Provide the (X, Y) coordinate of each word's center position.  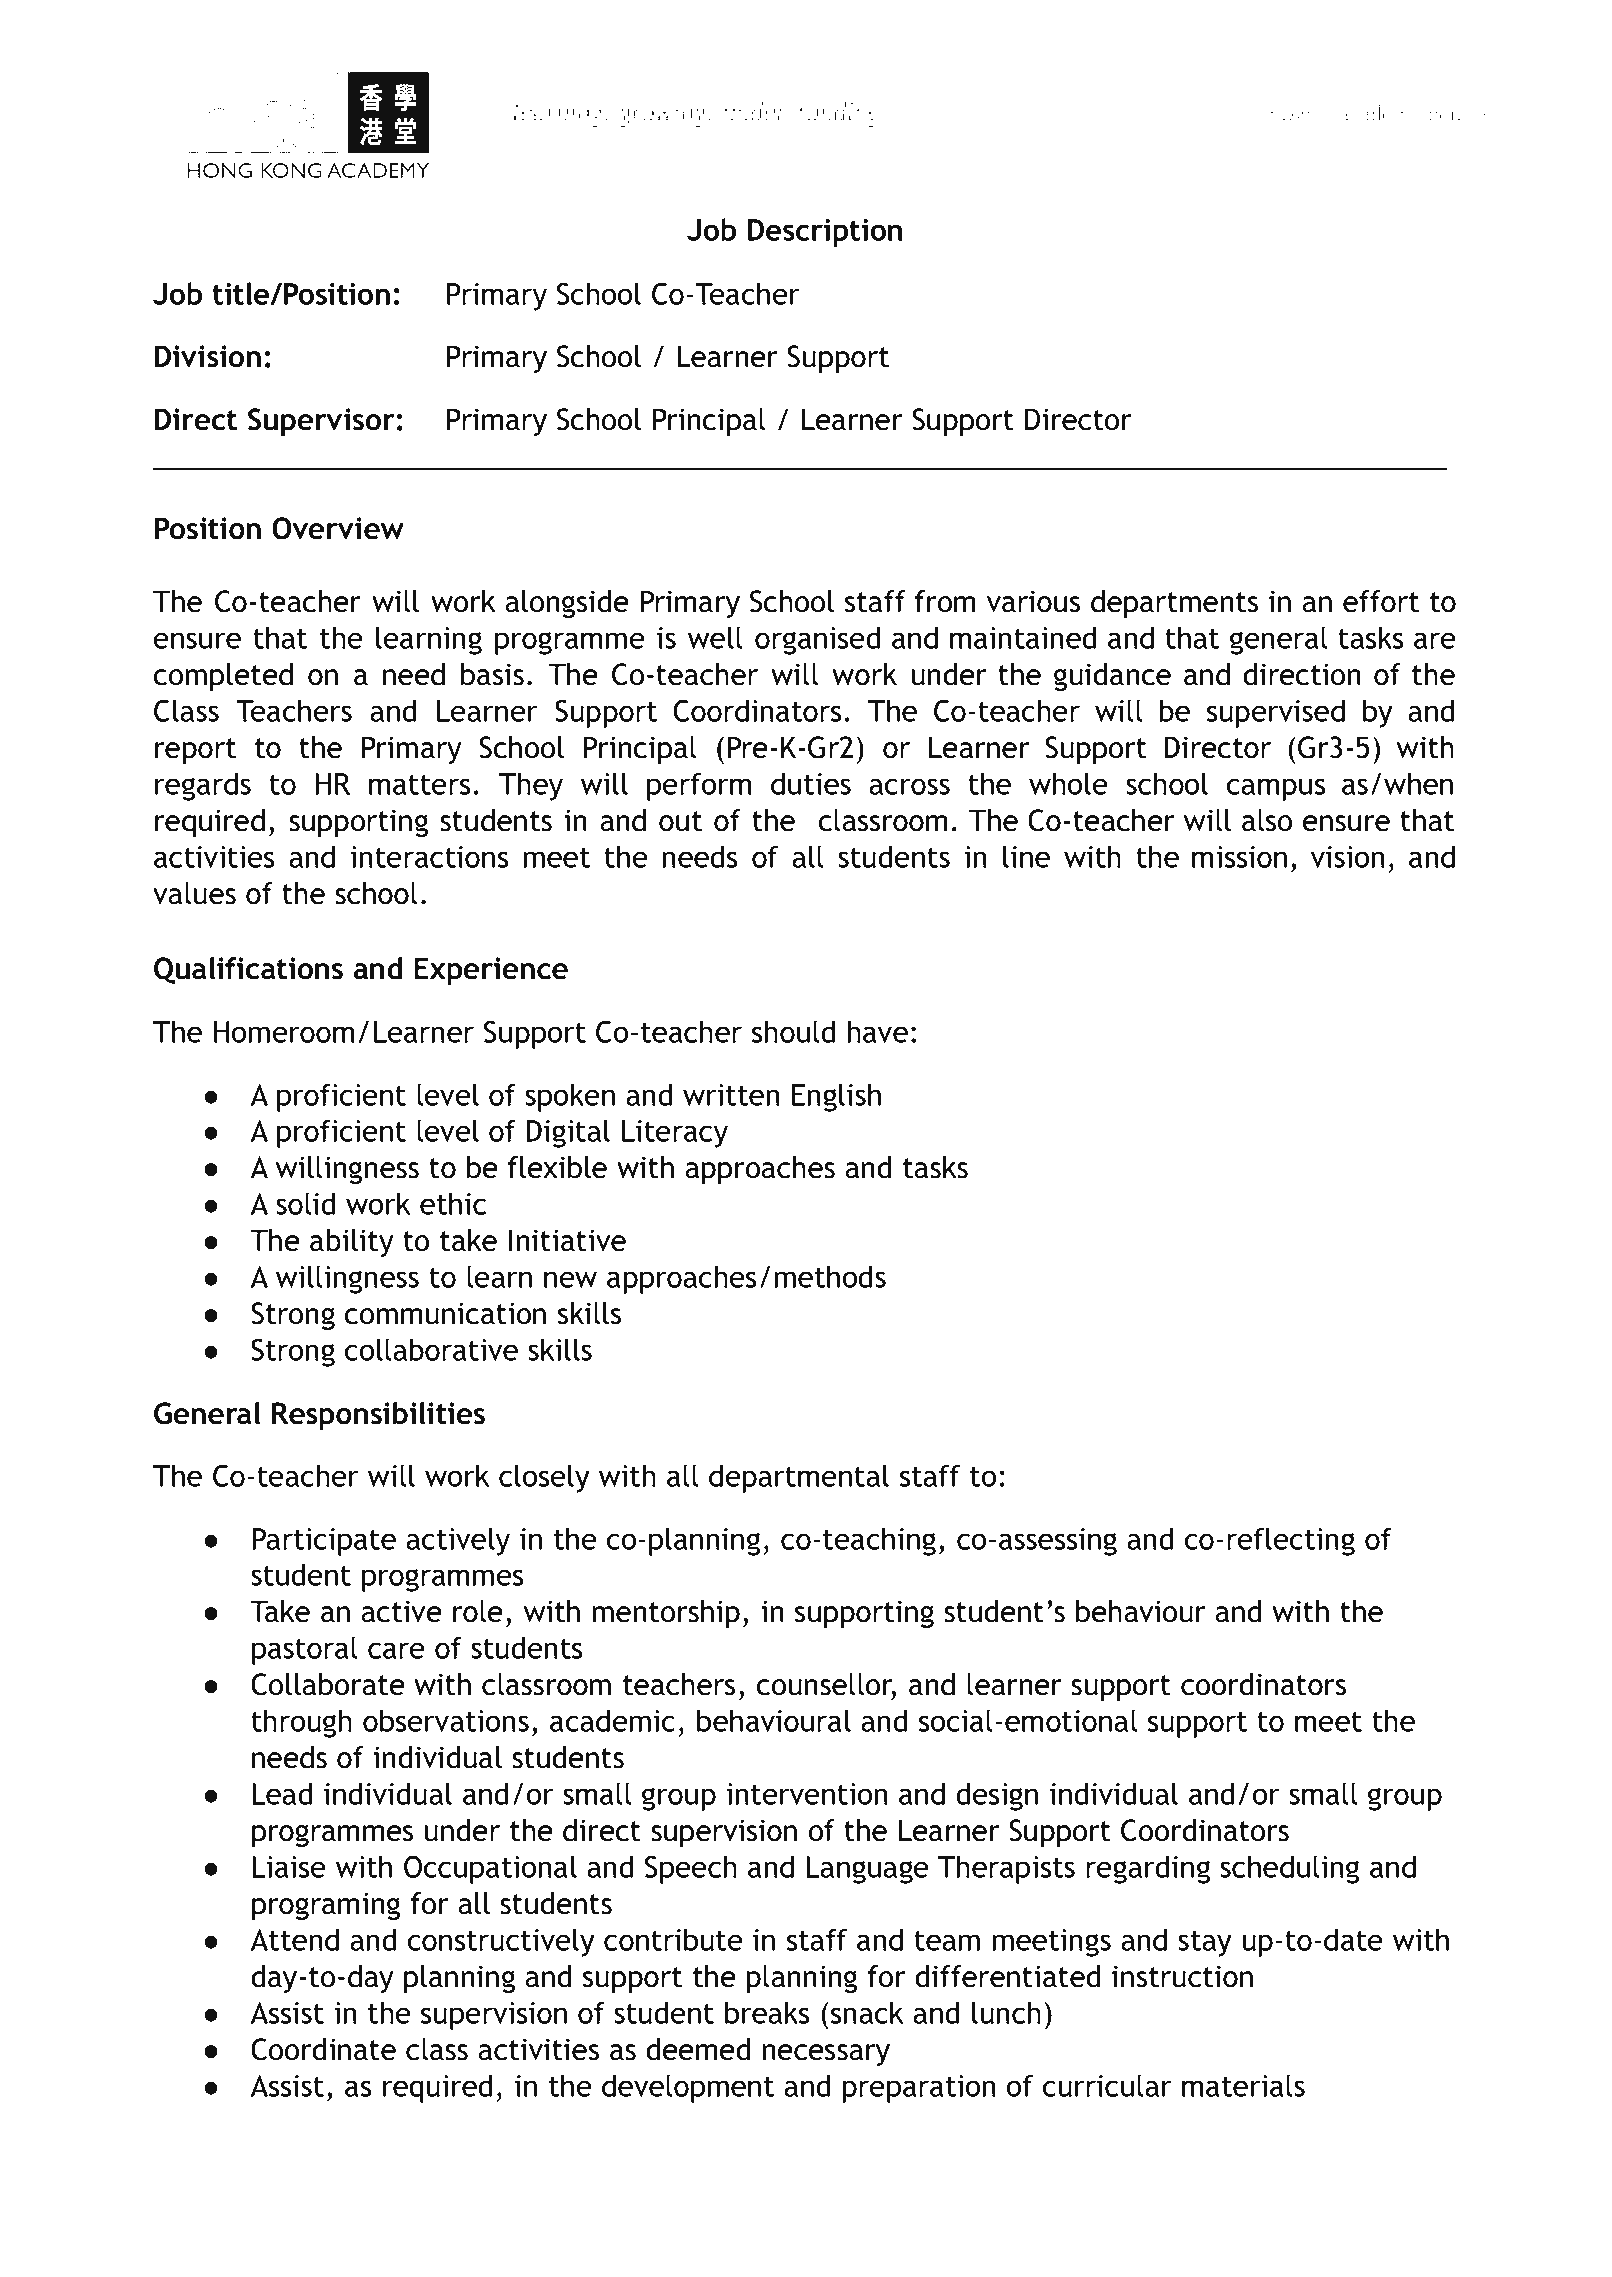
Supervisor (321, 422)
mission (1239, 857)
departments (1174, 604)
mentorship (666, 1614)
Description (825, 233)
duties (811, 783)
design (997, 1796)
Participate (324, 1542)
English (836, 1097)
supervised (1276, 713)
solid (305, 1203)
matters (419, 785)
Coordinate (323, 2049)
